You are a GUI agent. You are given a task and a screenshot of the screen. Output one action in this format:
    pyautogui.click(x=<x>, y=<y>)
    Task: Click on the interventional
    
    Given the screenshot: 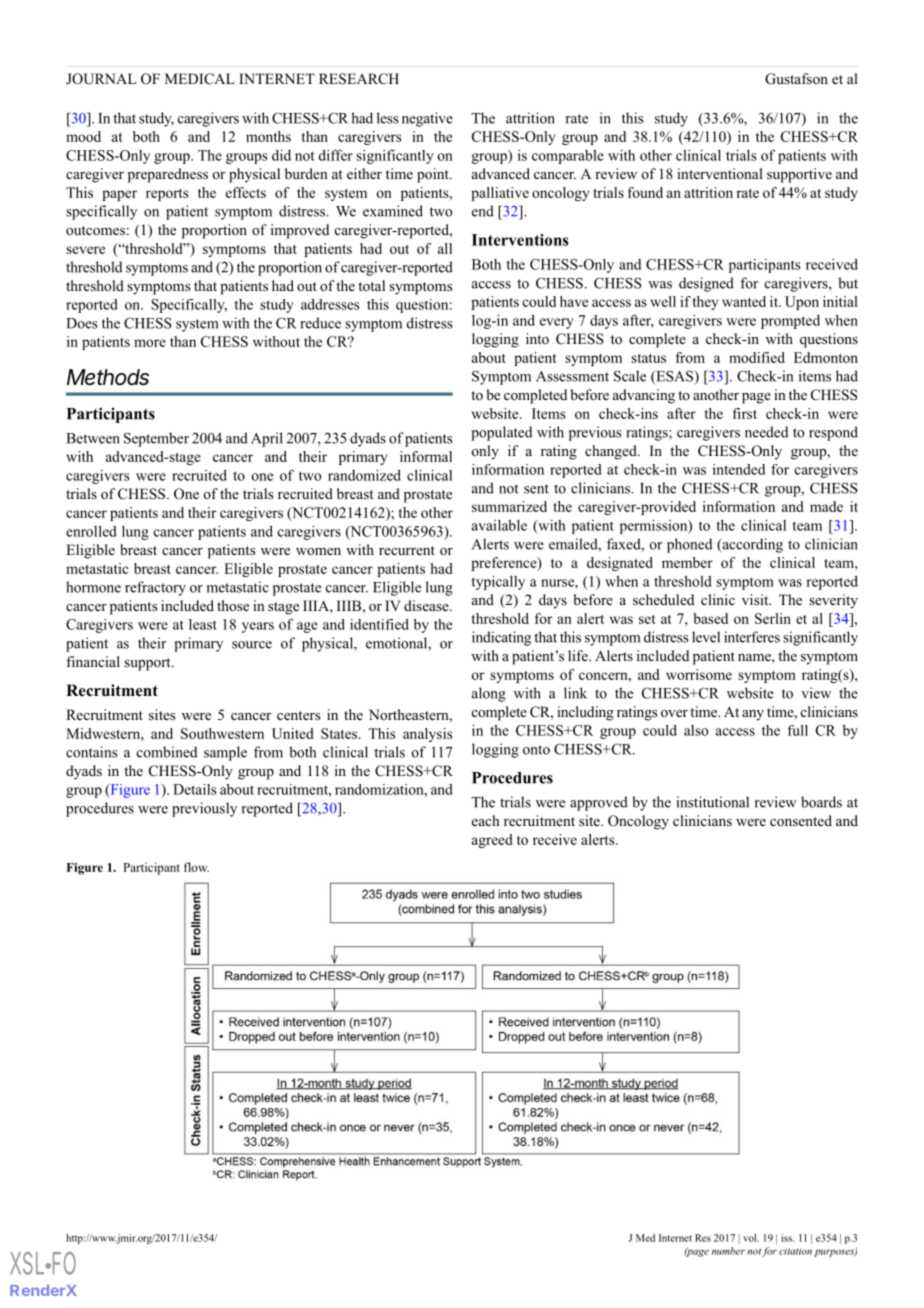 What is the action you would take?
    pyautogui.click(x=720, y=173)
